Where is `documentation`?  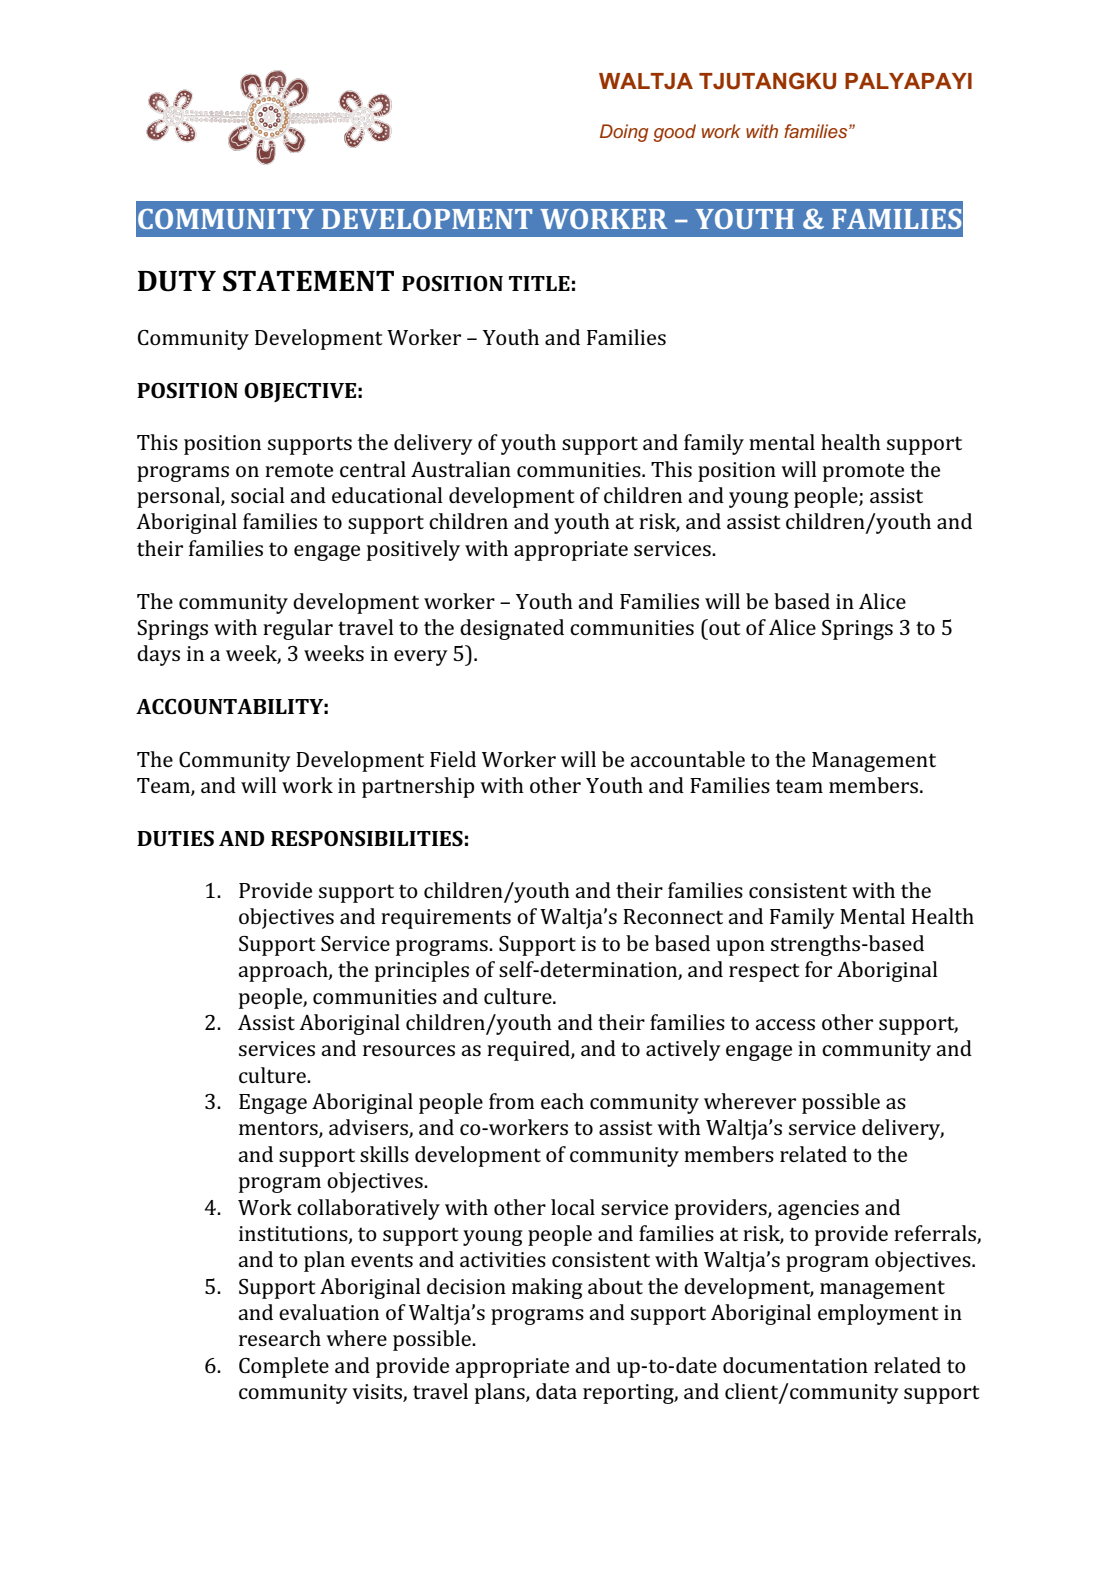
documentation is located at coordinates (795, 1365).
